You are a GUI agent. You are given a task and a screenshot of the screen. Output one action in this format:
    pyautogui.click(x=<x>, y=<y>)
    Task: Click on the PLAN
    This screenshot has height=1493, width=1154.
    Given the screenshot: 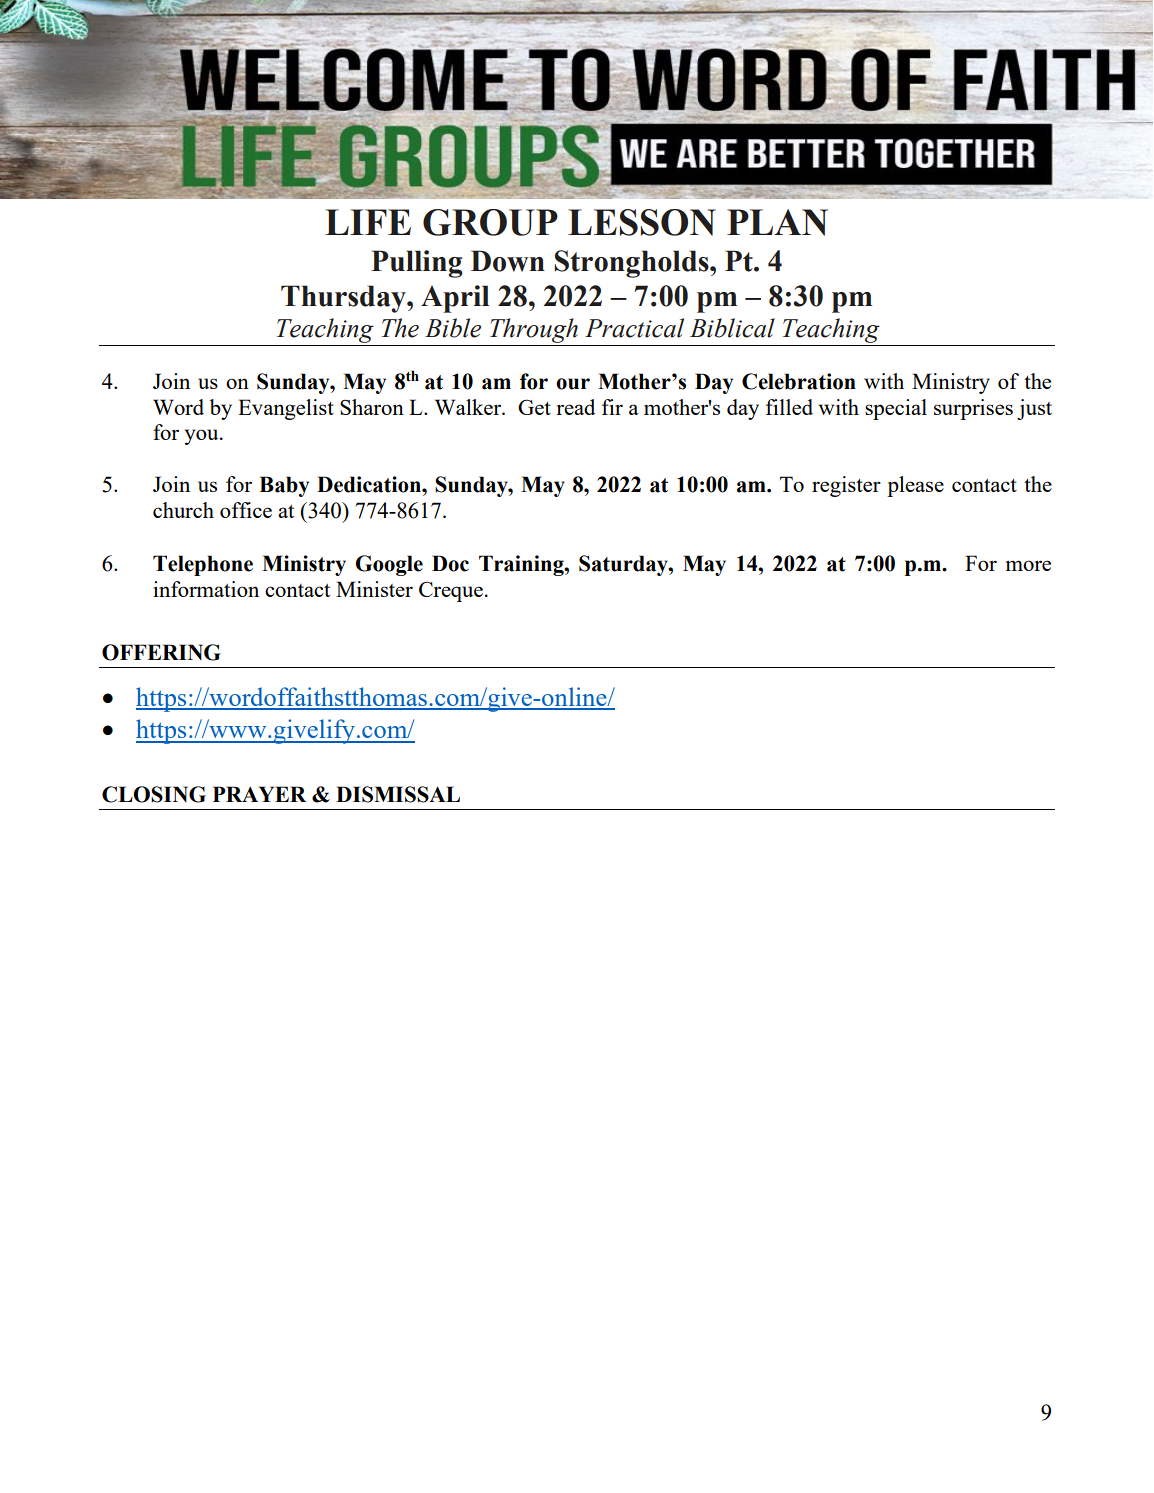 What is the action you would take?
    pyautogui.click(x=777, y=222)
